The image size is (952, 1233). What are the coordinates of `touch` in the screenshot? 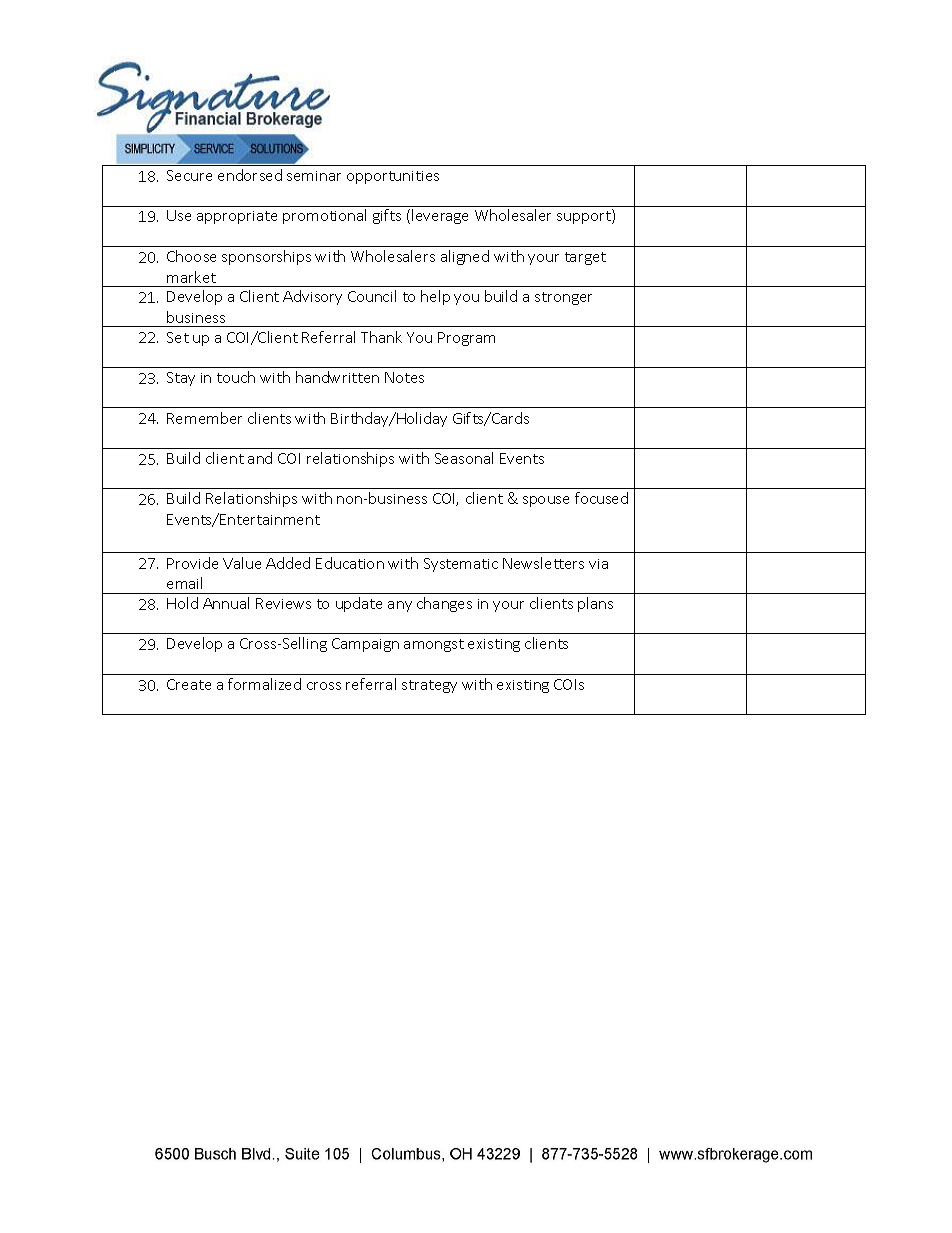 It's located at (236, 377).
